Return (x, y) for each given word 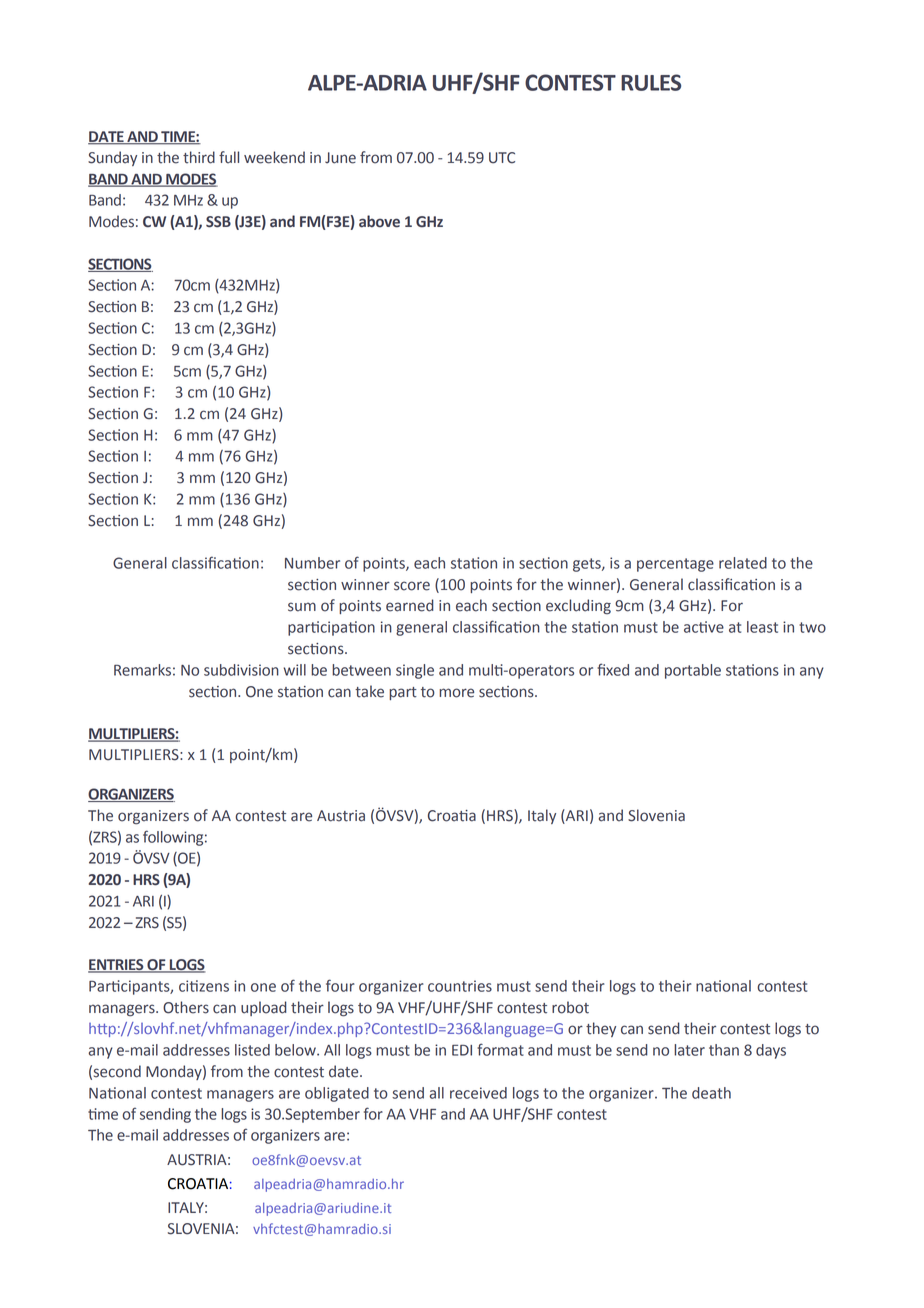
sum (302, 607)
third (199, 157)
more (456, 693)
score (412, 586)
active (704, 627)
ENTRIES (117, 966)
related (743, 563)
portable (693, 671)
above (379, 221)
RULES (651, 82)
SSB (218, 222)
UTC (502, 158)
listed (252, 1050)
